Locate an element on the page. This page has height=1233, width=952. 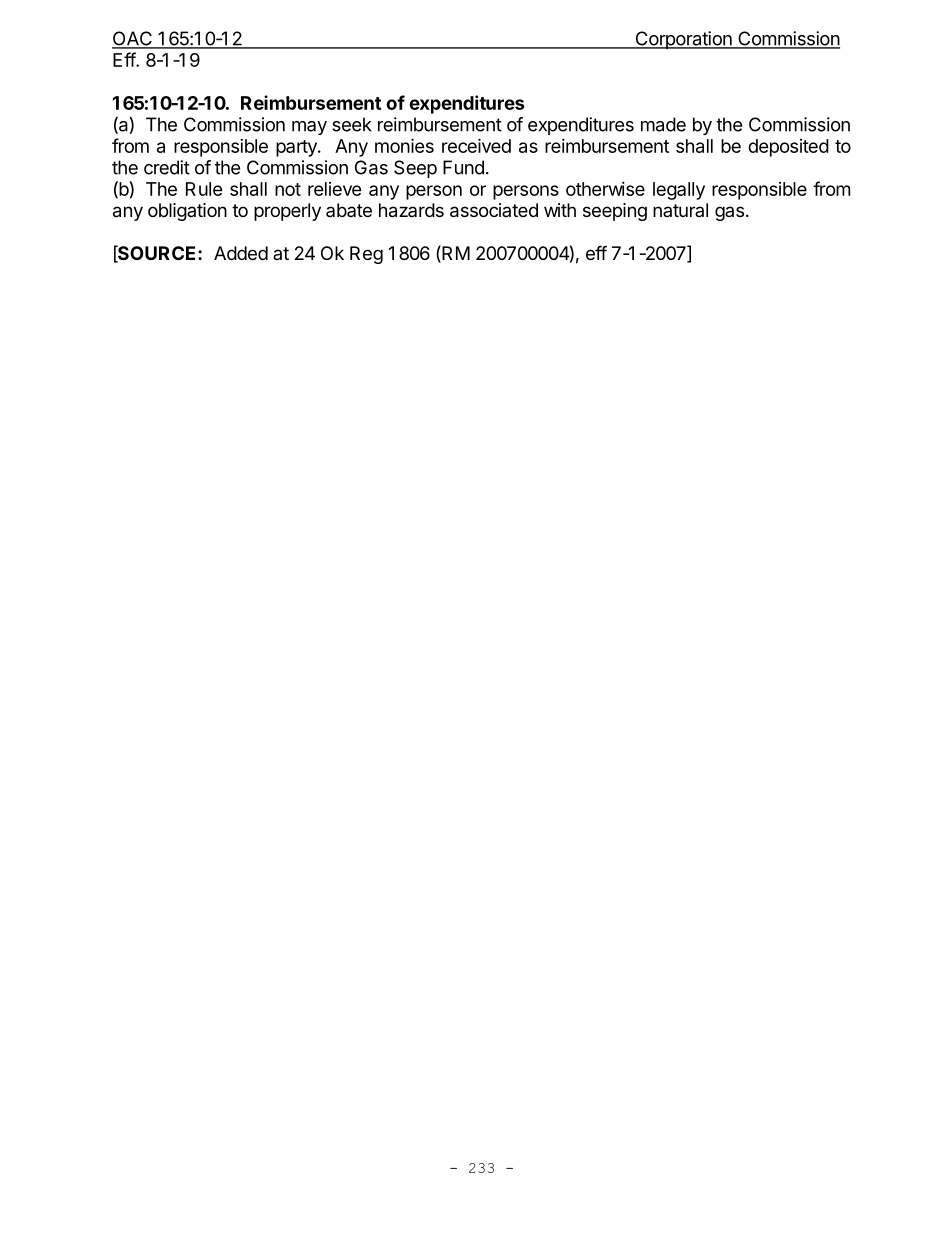
received is located at coordinates (476, 145).
